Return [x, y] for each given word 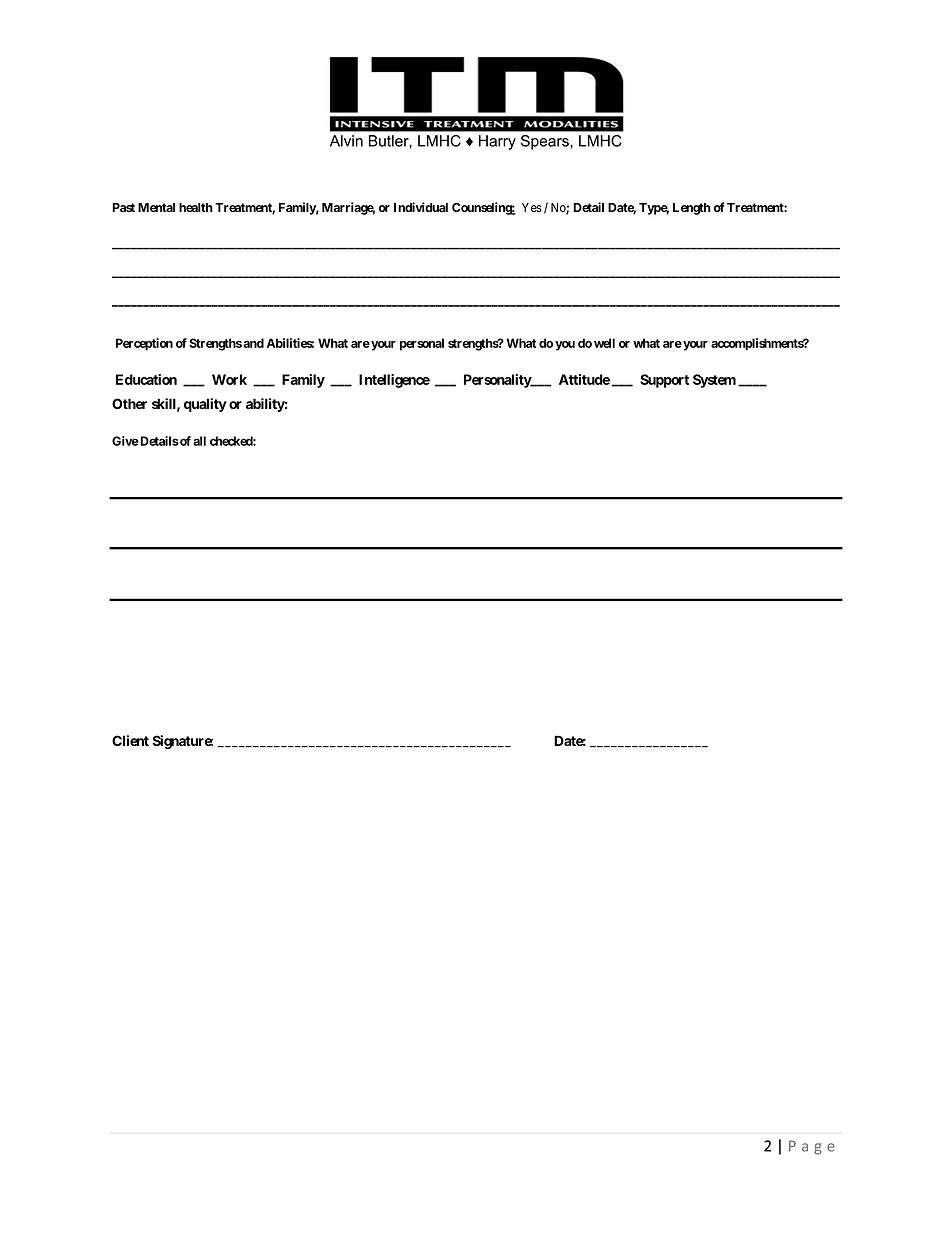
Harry [497, 142]
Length [692, 209]
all [199, 441]
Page [812, 1147]
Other [129, 403]
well [604, 343]
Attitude [584, 379]
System [714, 381]
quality [205, 405]
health [196, 207]
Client [130, 740]
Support [664, 381]
